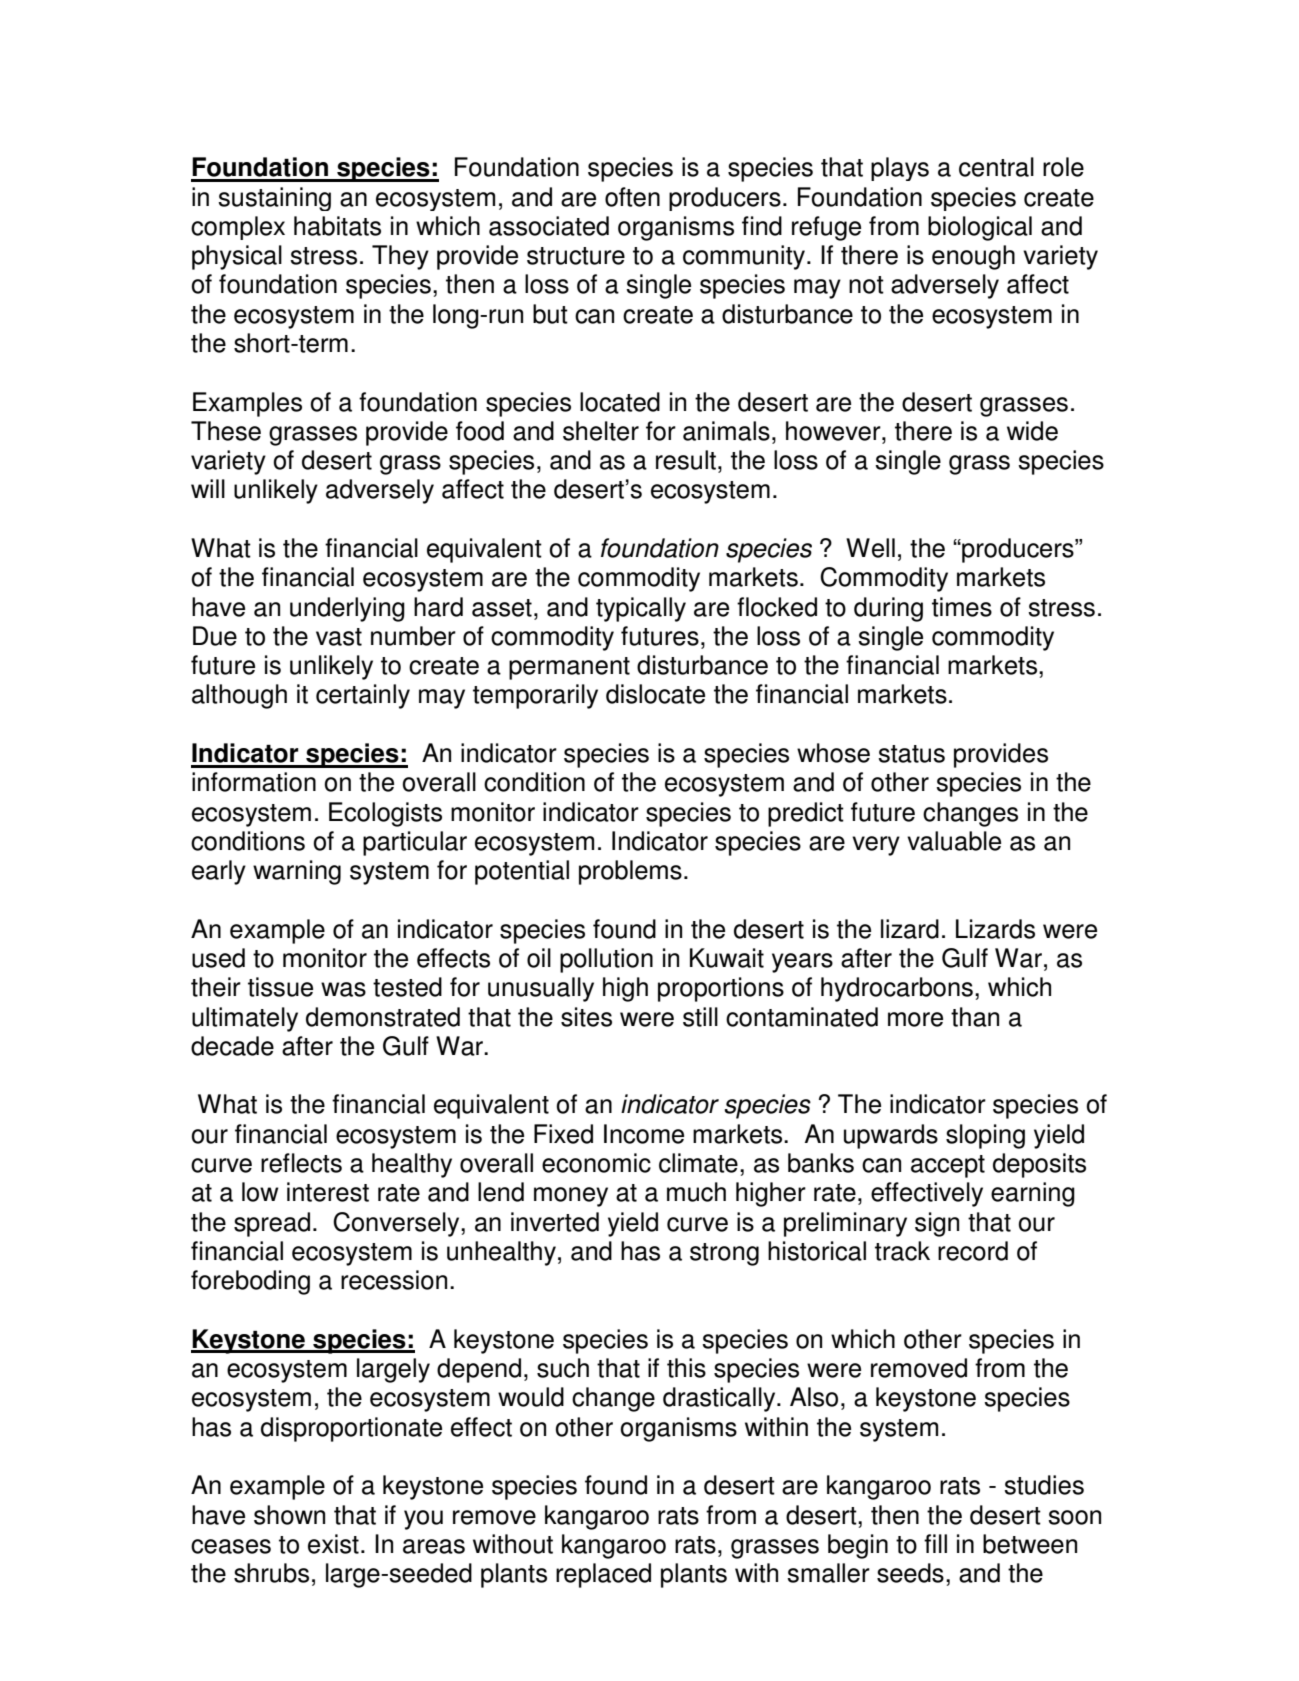  What do you see at coordinates (333, 1544) in the screenshot?
I see `exist` at bounding box center [333, 1544].
